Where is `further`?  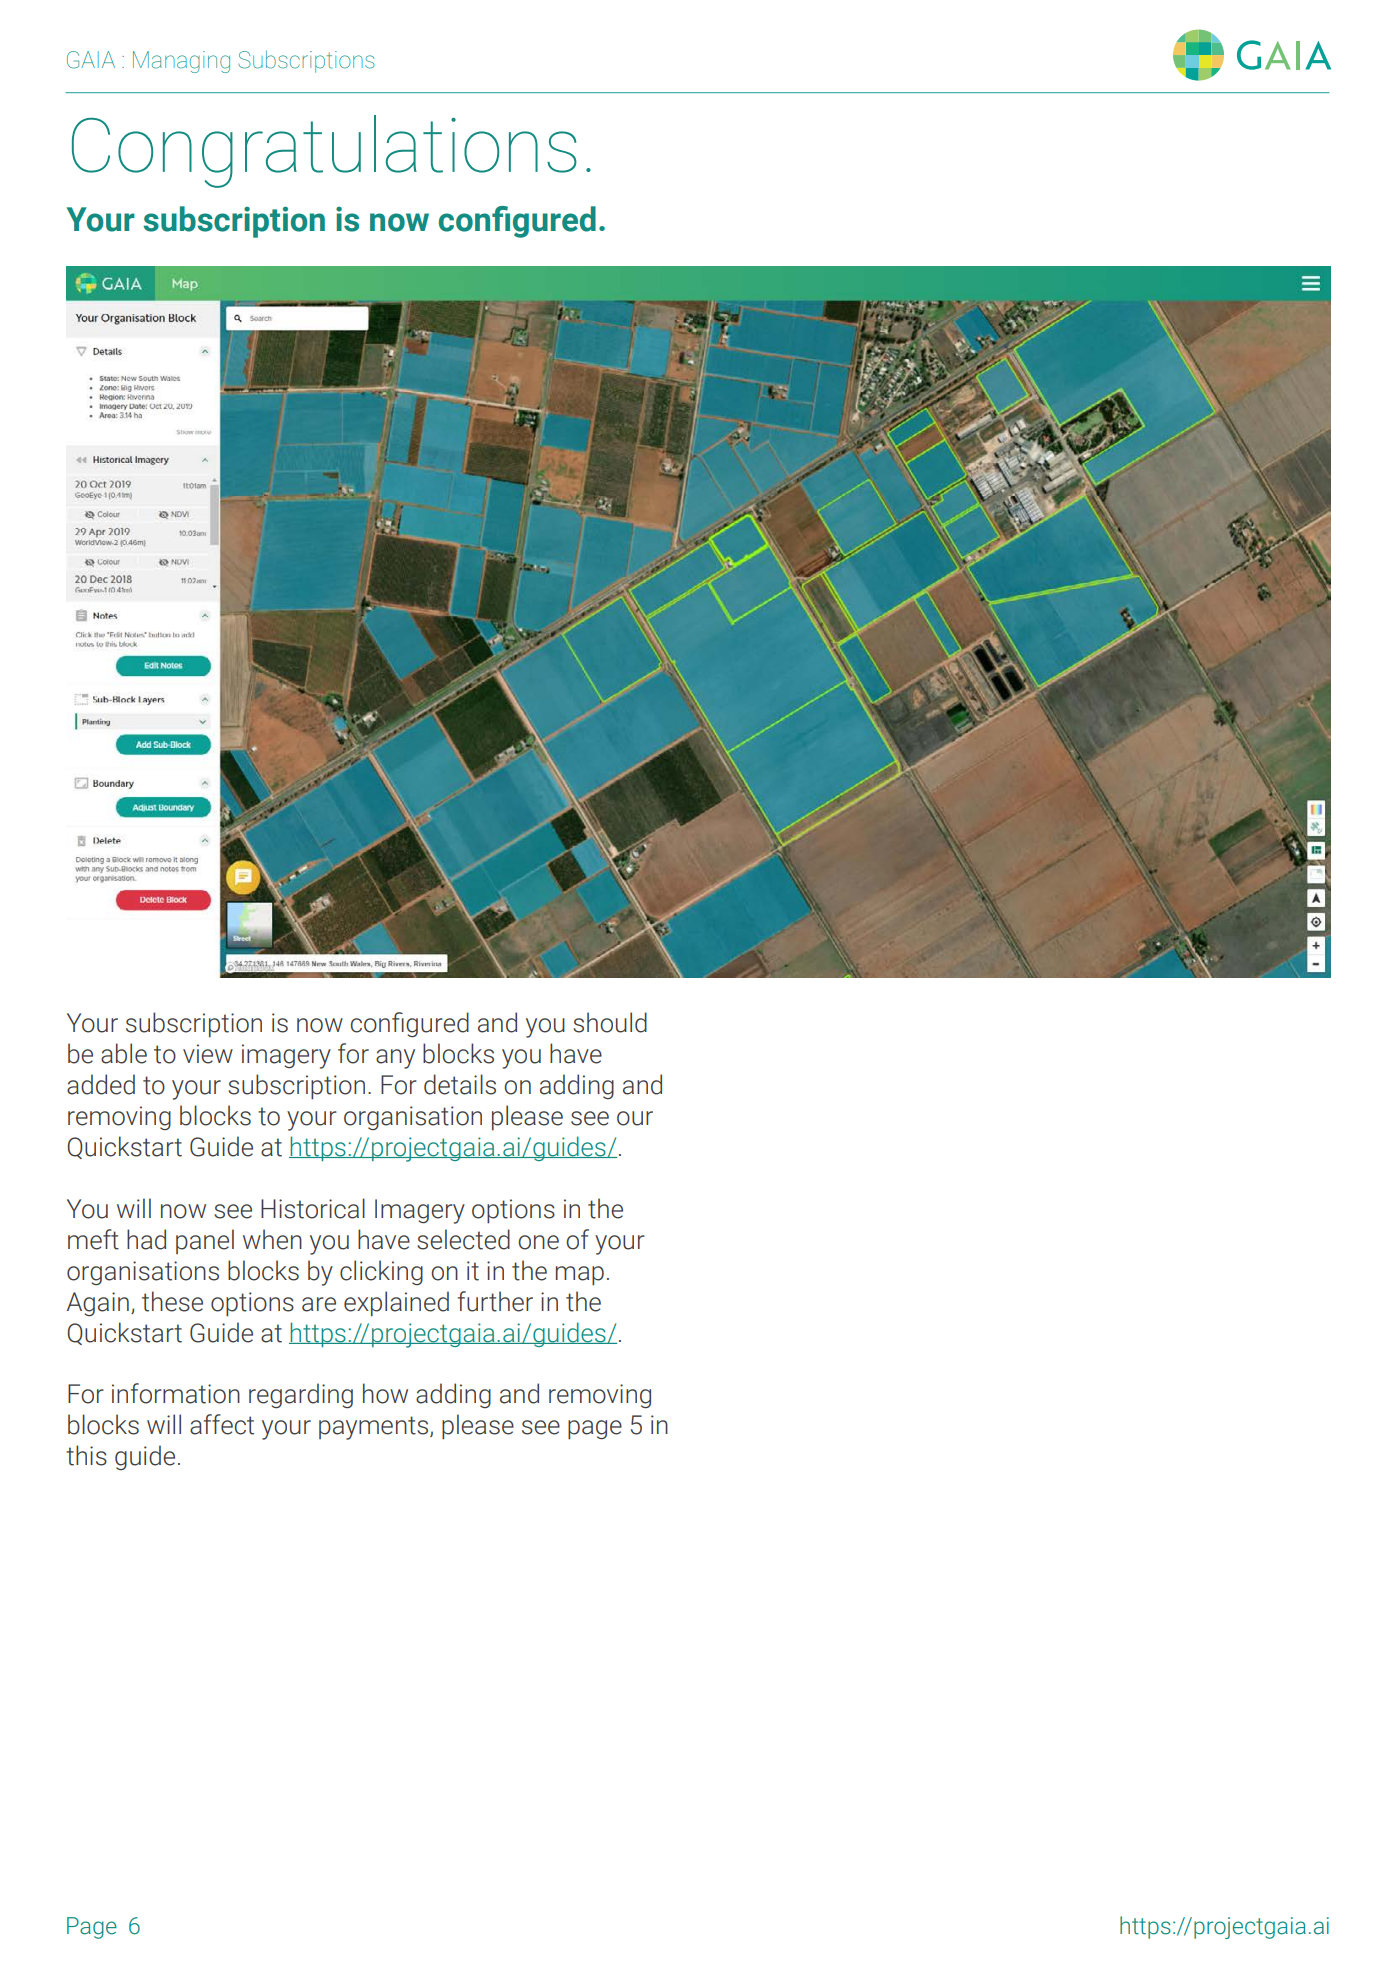 further is located at coordinates (495, 1301).
